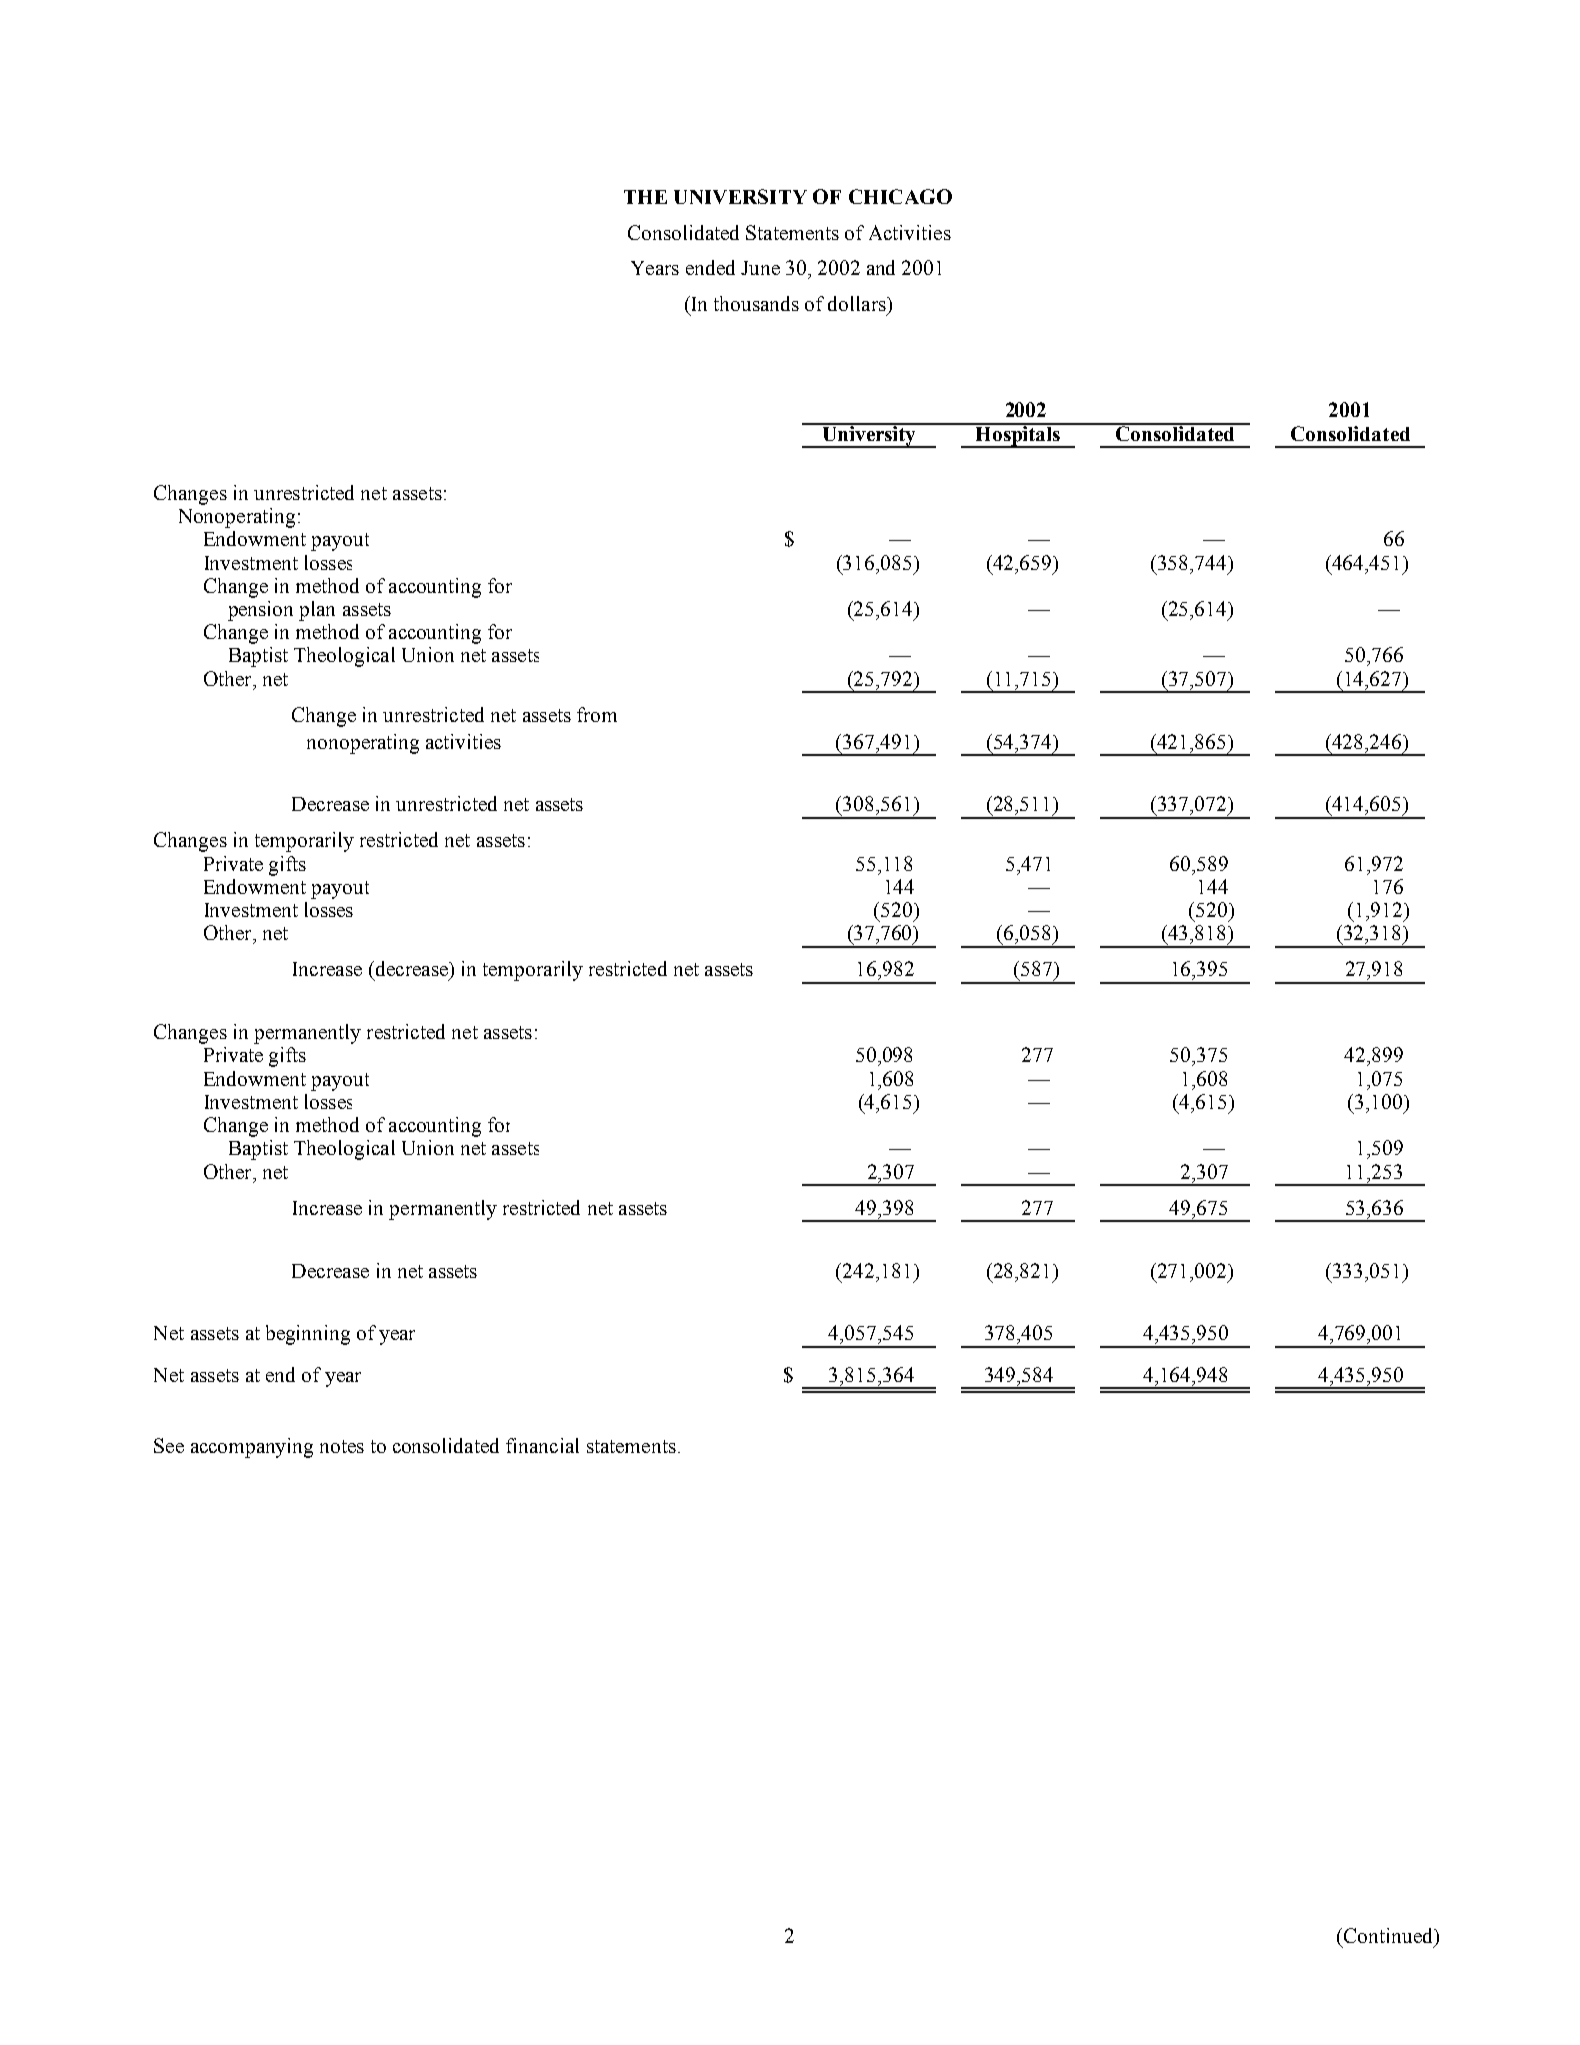 This screenshot has height=2045, width=1580. Describe the element at coordinates (1018, 436) in the screenshot. I see `Hospitals` at that location.
